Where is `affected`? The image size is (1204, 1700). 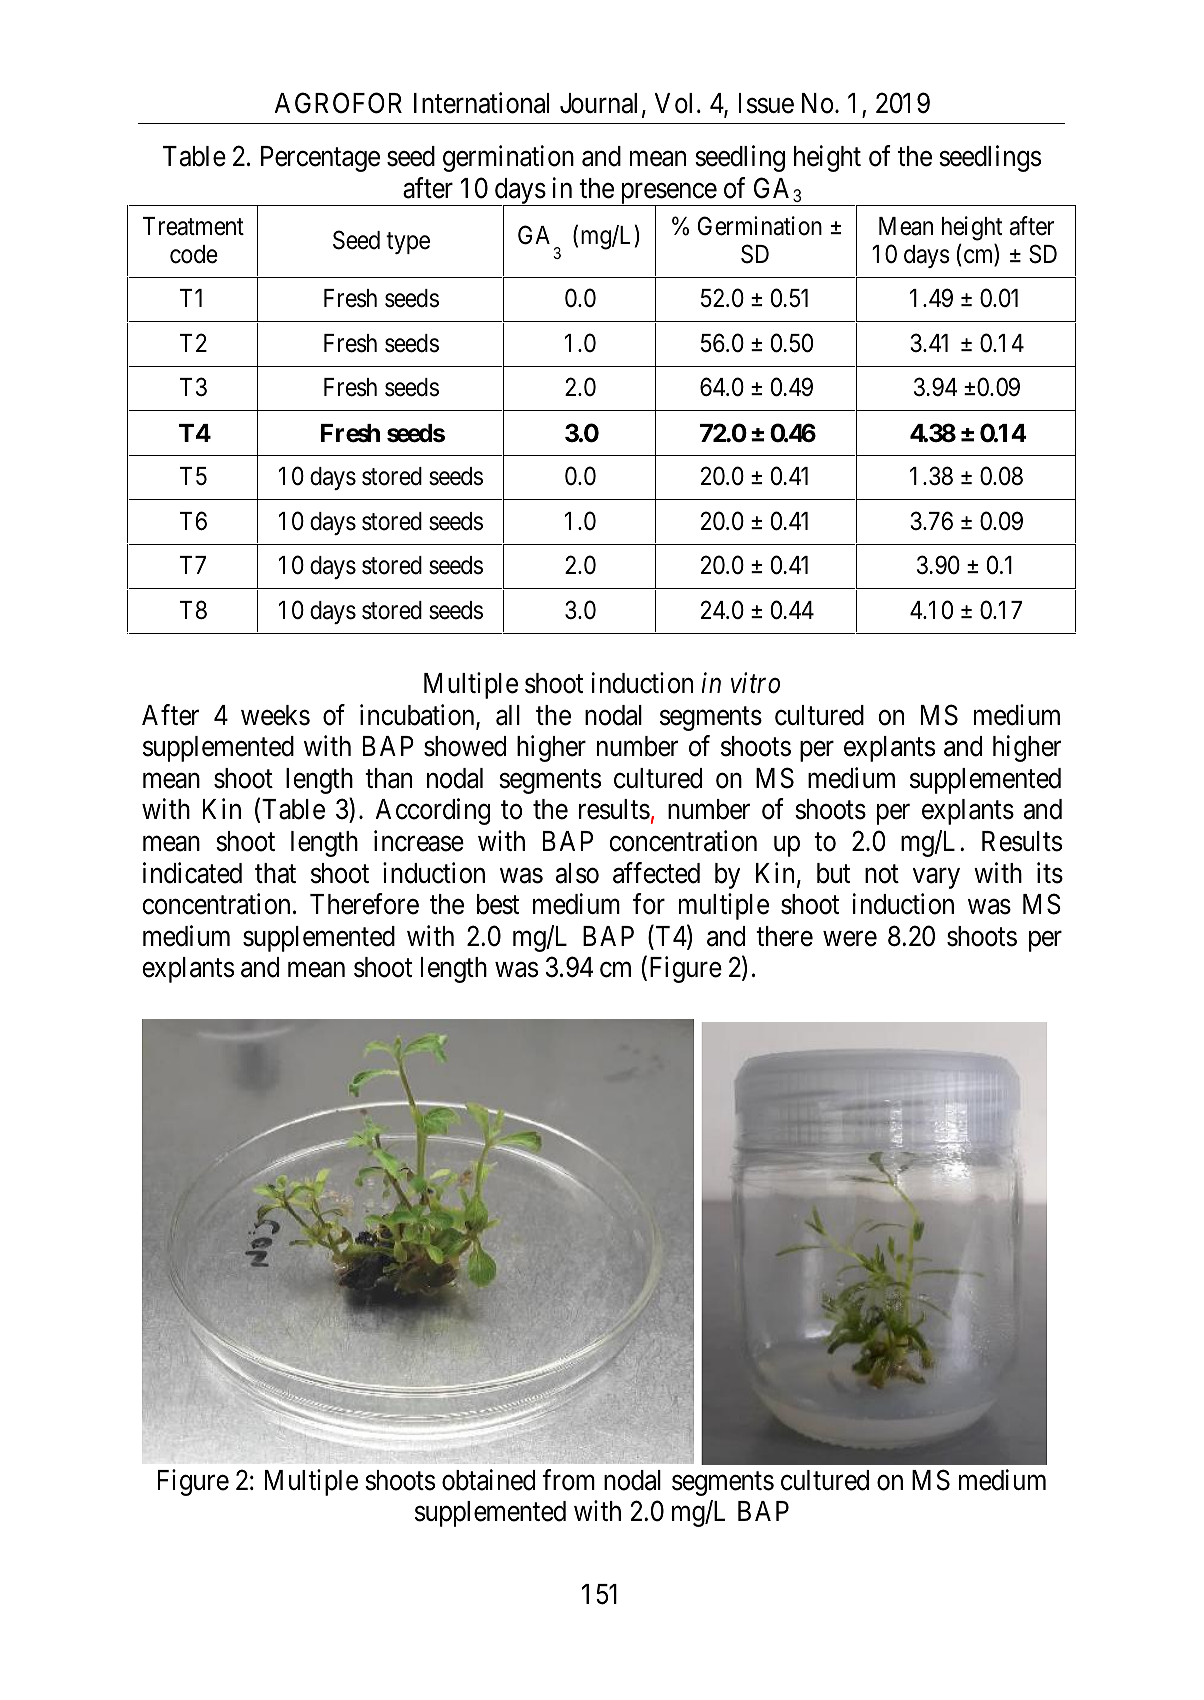 affected is located at coordinates (656, 873).
